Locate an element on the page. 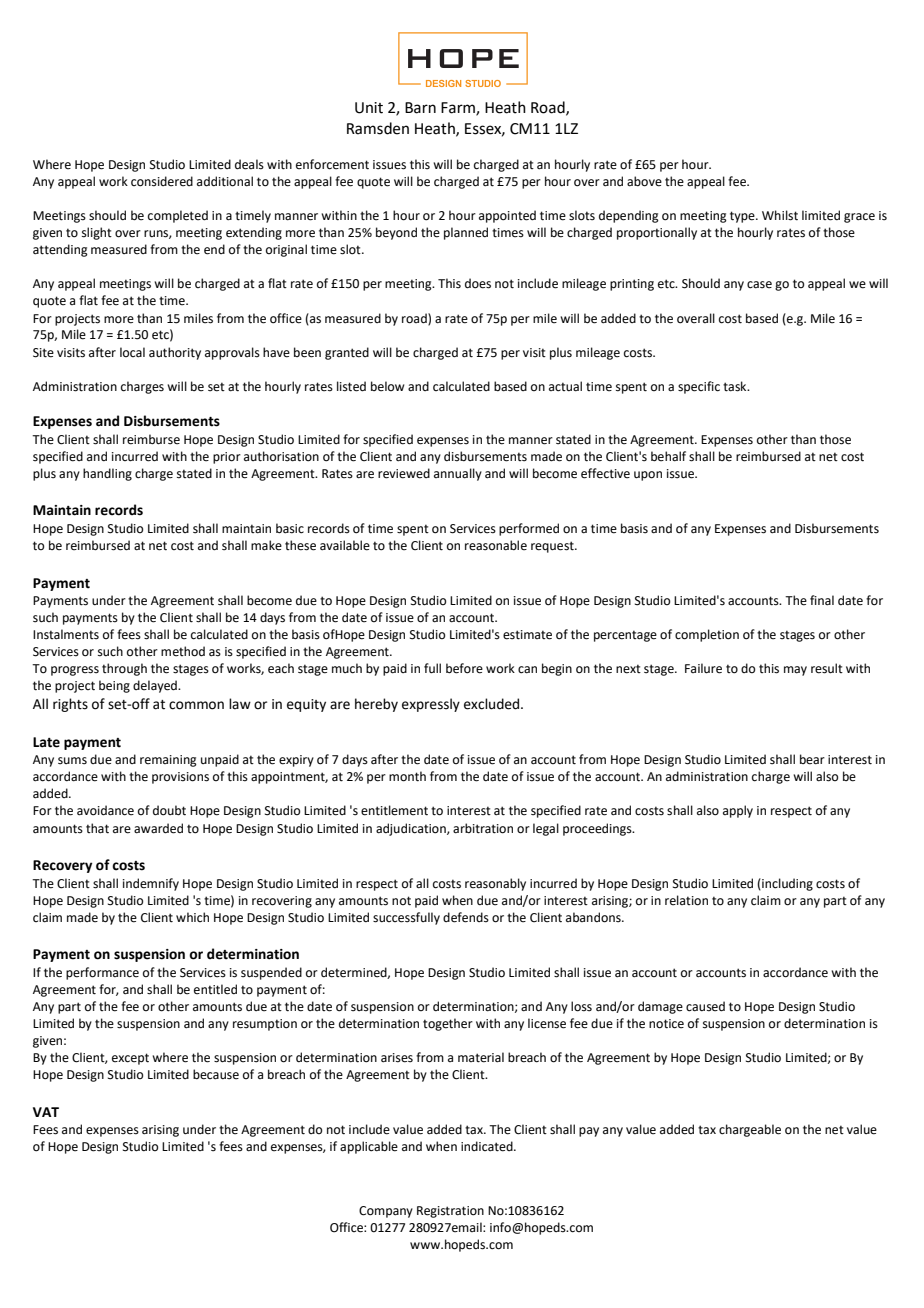  may is located at coordinates (795, 671).
